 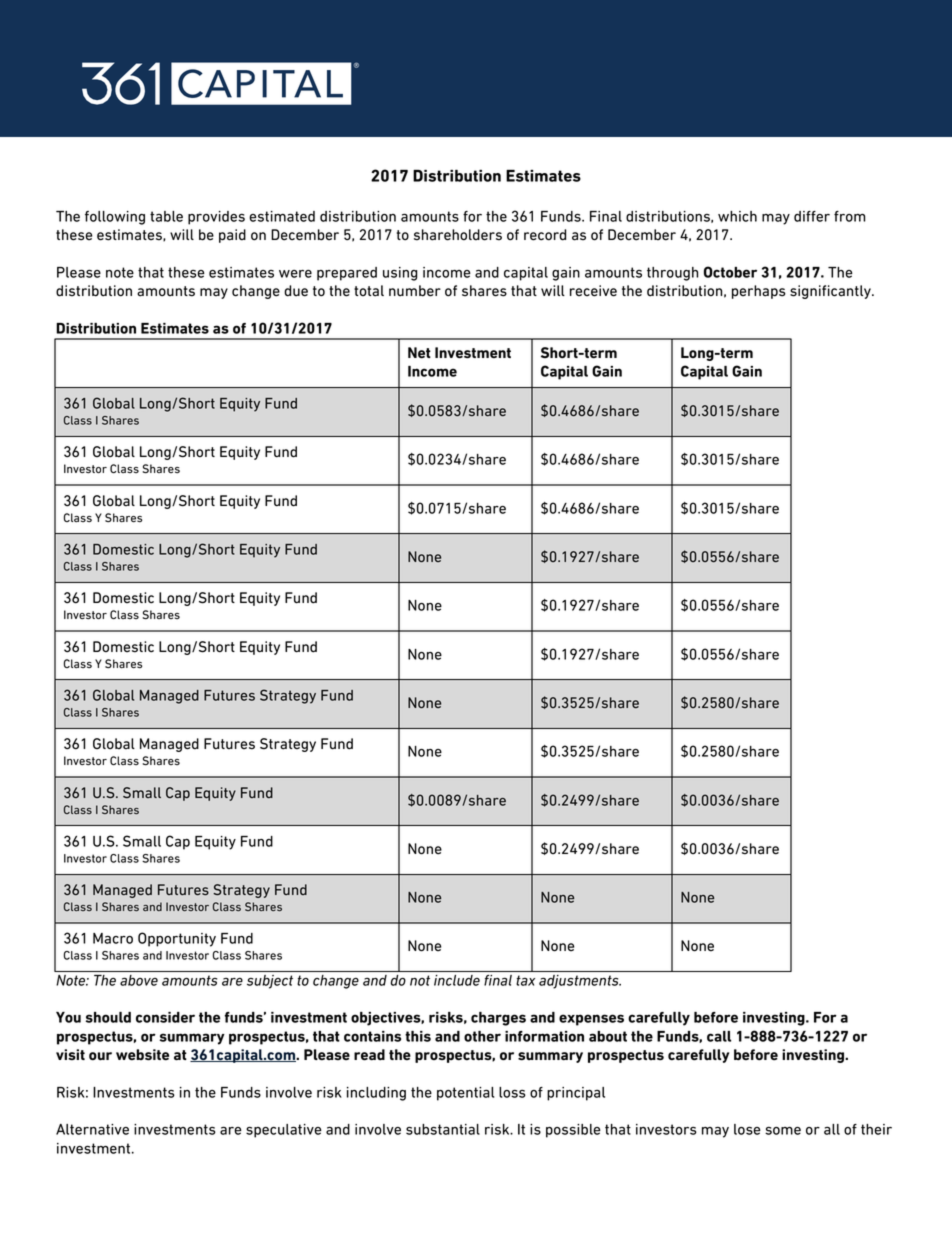 What do you see at coordinates (812, 216) in the document?
I see `differ` at bounding box center [812, 216].
